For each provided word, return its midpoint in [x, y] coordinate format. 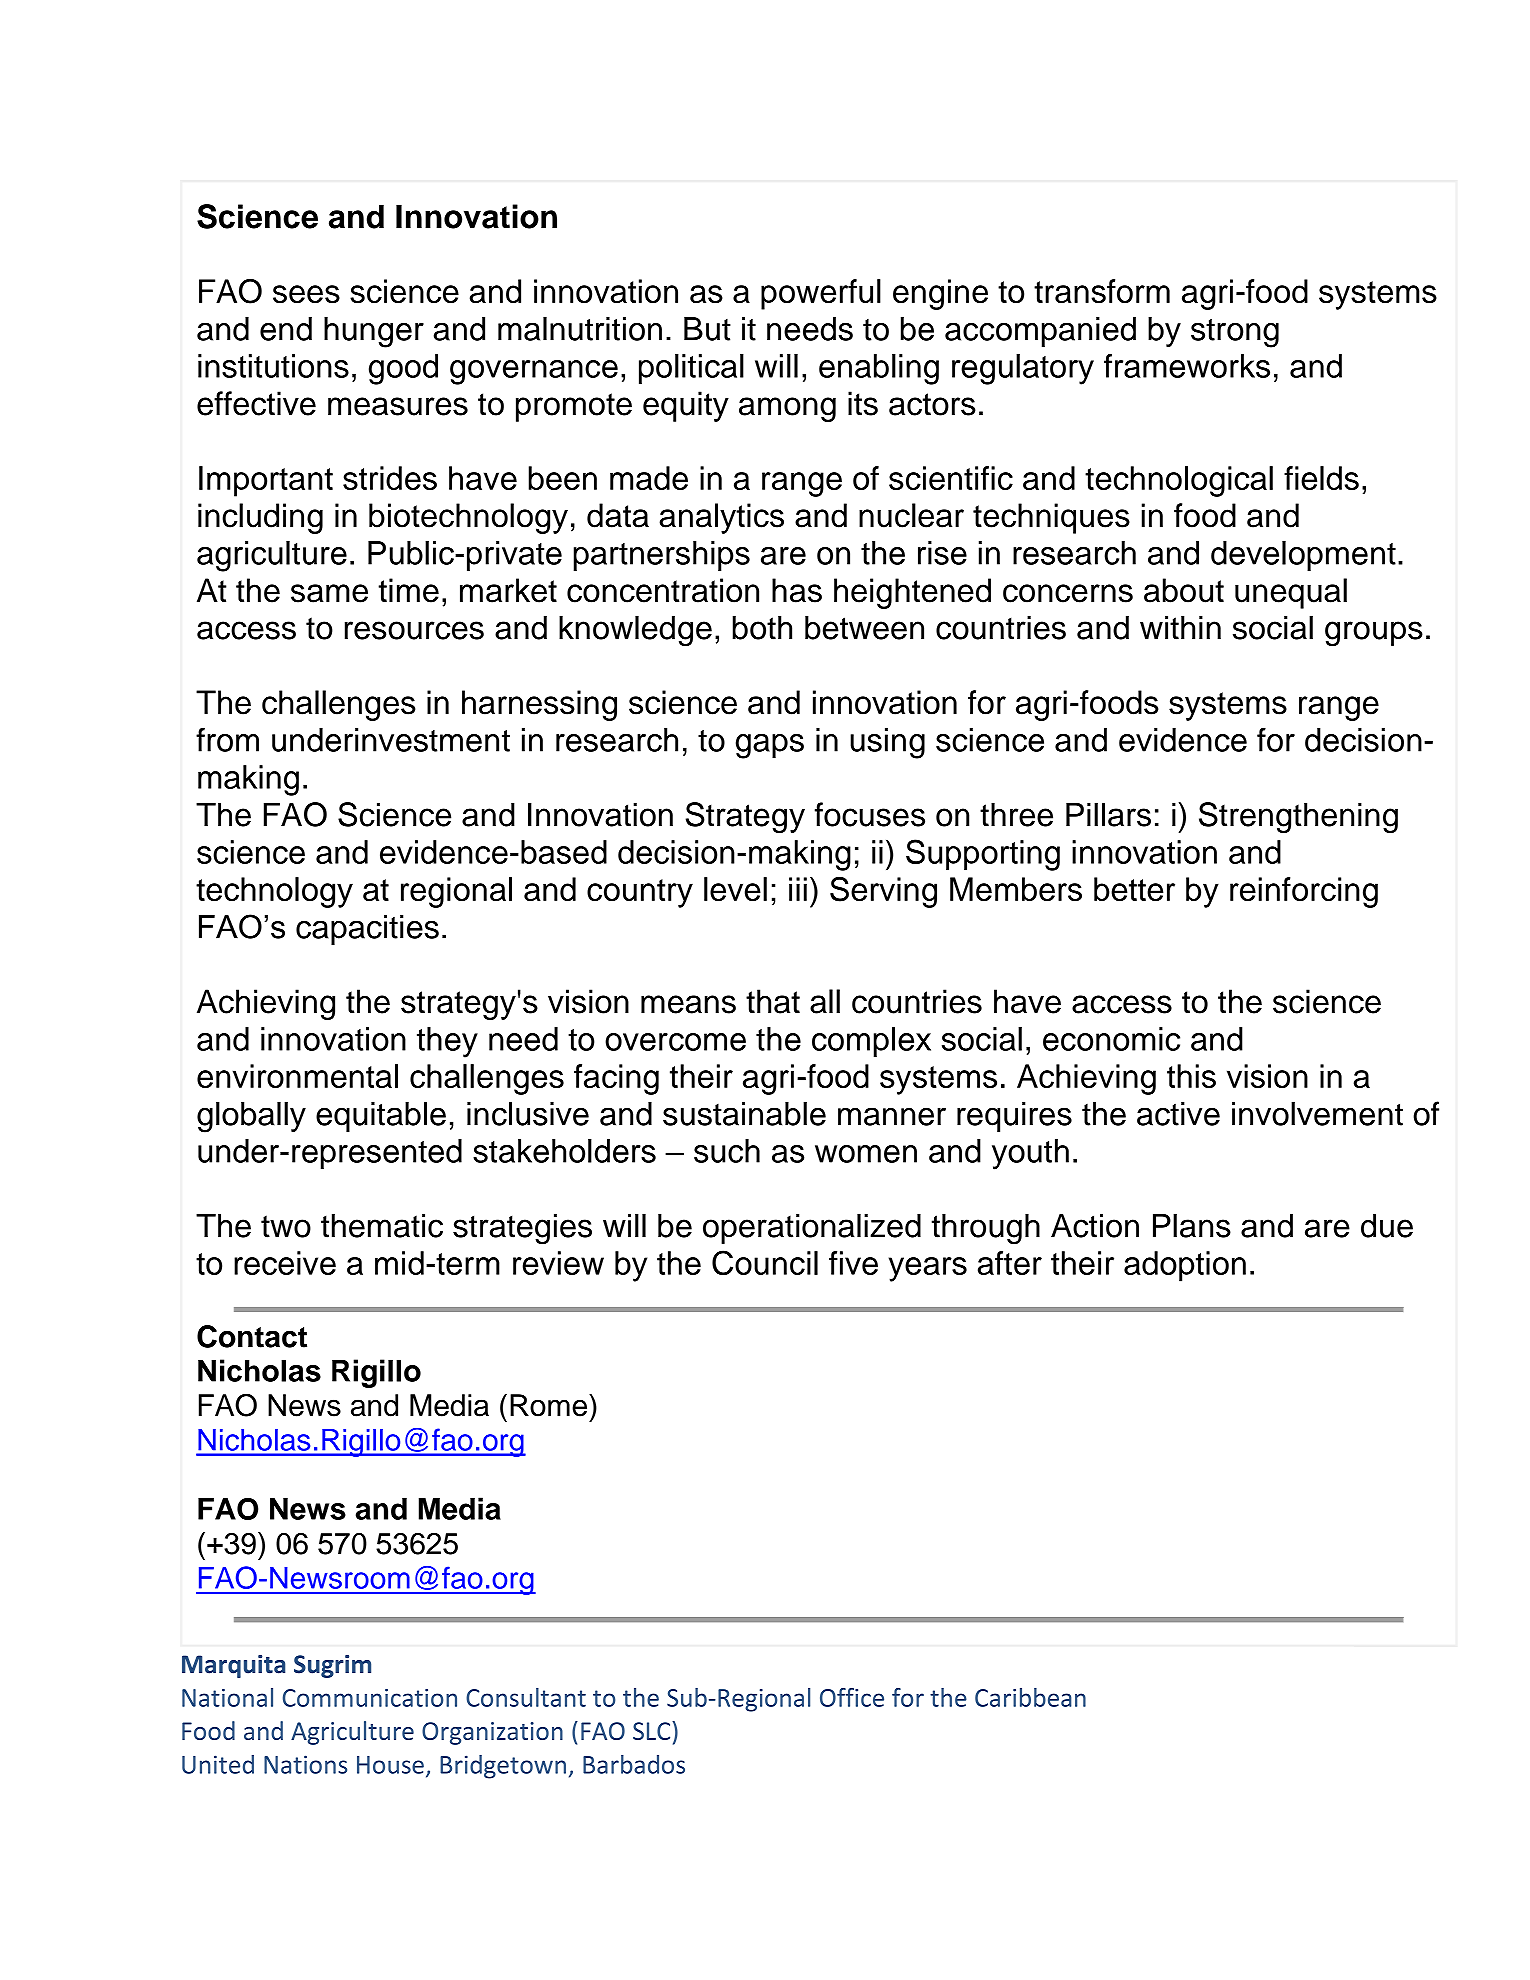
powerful [821, 294]
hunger [374, 332]
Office [852, 1697]
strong [1235, 333]
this [1191, 1076]
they [447, 1042]
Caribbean [1030, 1697]
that [773, 1001]
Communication [370, 1698]
